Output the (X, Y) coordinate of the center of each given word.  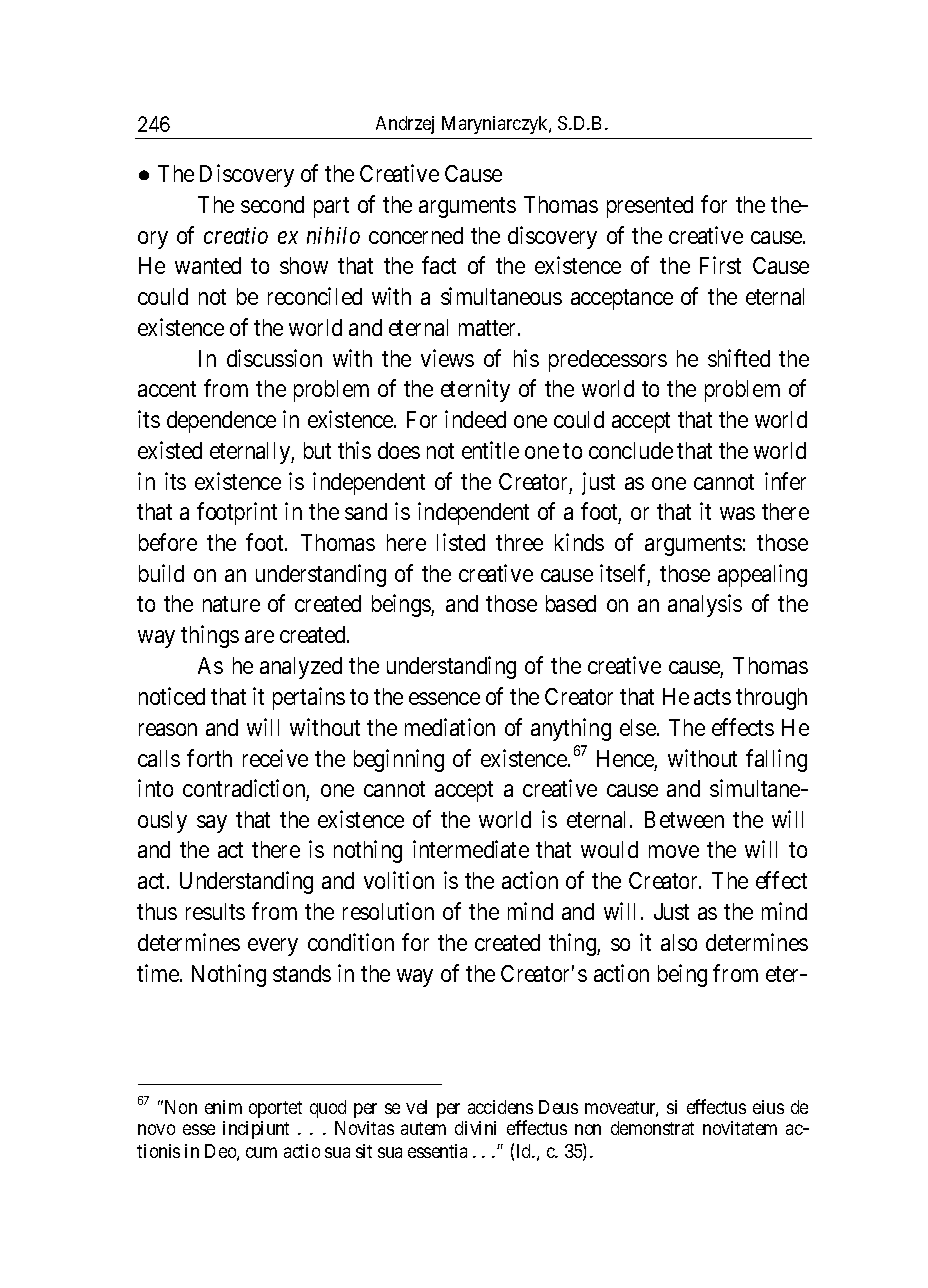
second (272, 204)
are (259, 637)
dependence (221, 422)
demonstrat (652, 1128)
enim (223, 1107)
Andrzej (405, 125)
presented (650, 207)
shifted (739, 358)
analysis (705, 605)
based (571, 603)
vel (416, 1107)
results (215, 911)
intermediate (471, 849)
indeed (475, 419)
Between (684, 819)
